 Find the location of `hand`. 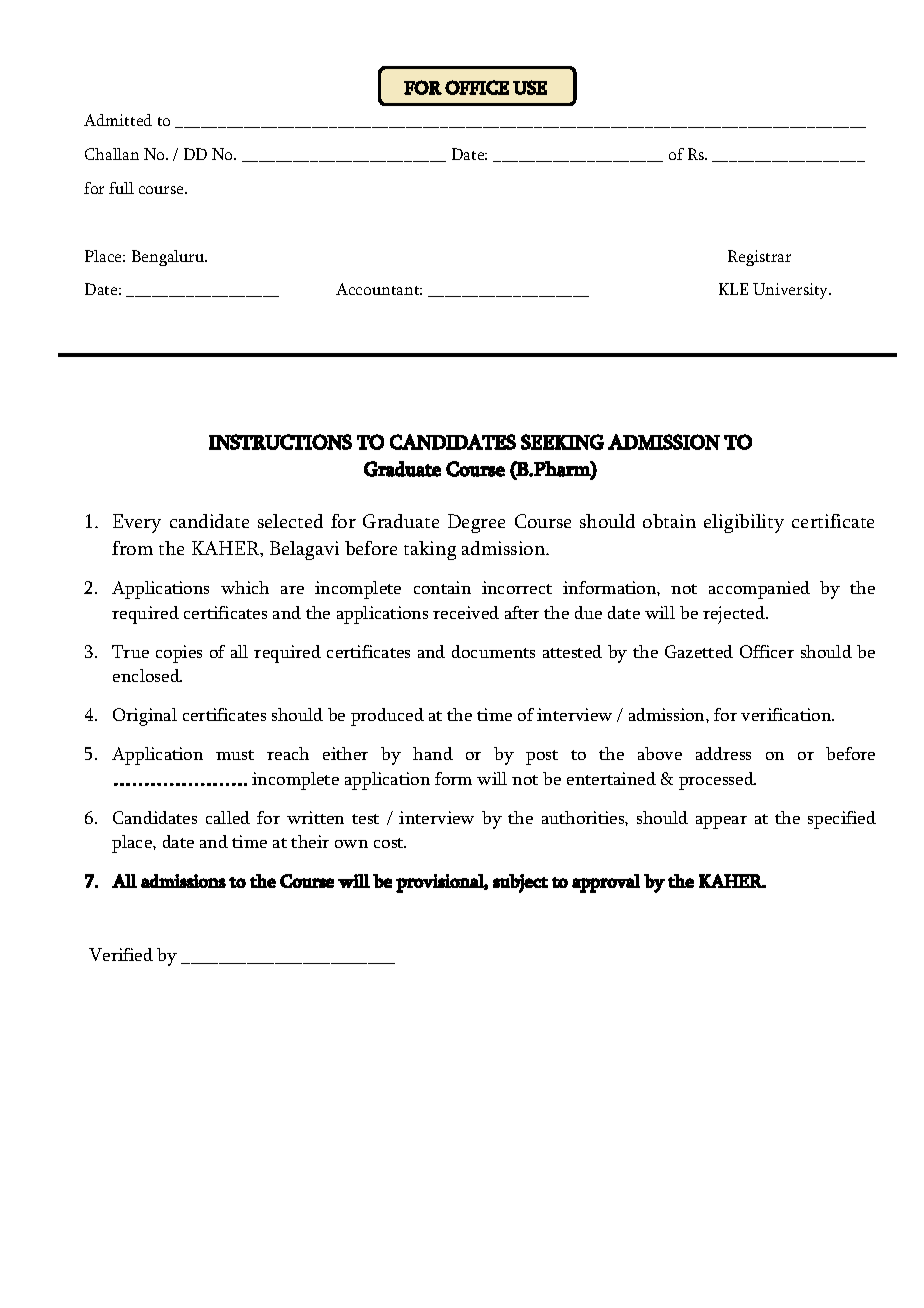

hand is located at coordinates (433, 753).
